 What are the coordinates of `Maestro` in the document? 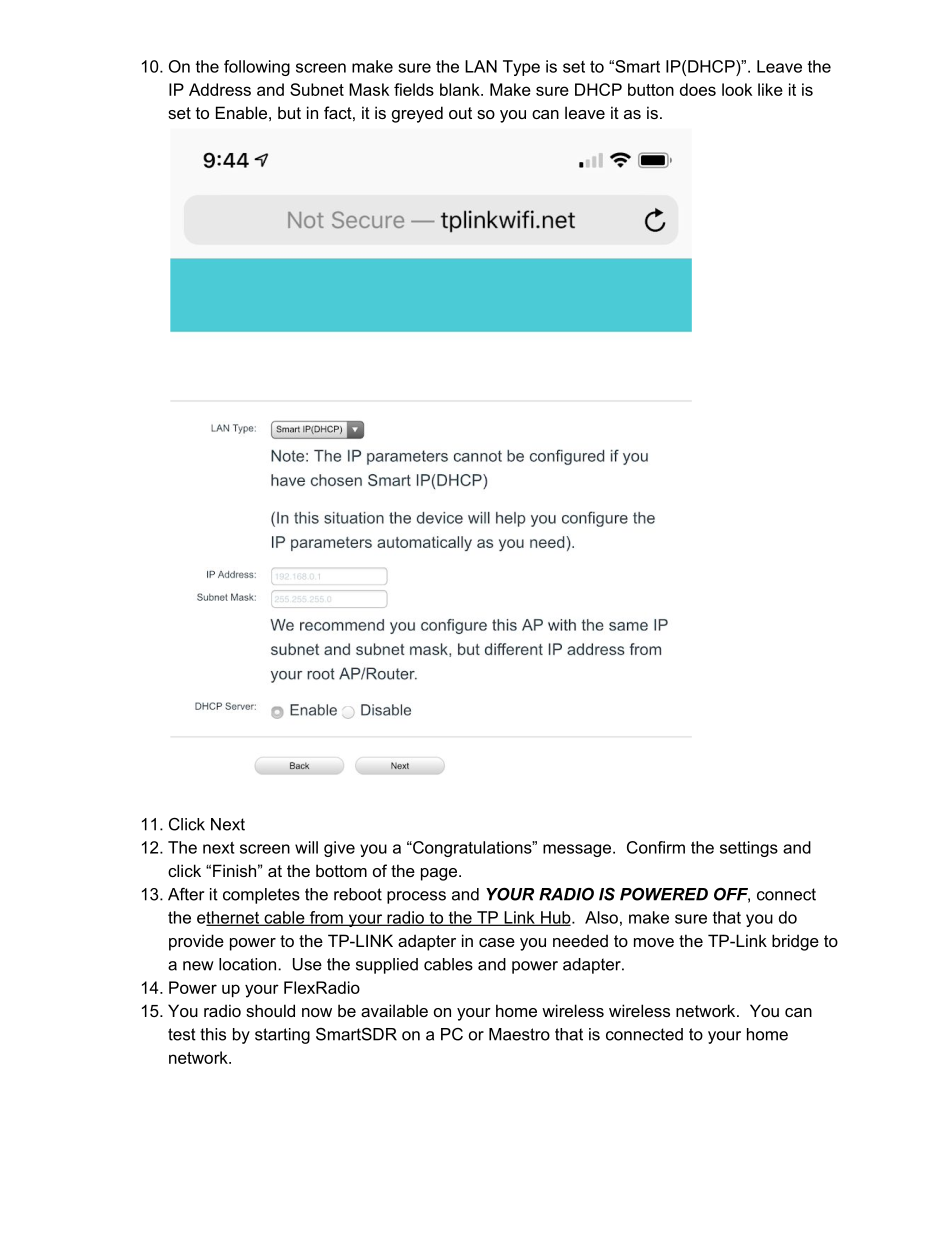 It's located at (519, 1034).
